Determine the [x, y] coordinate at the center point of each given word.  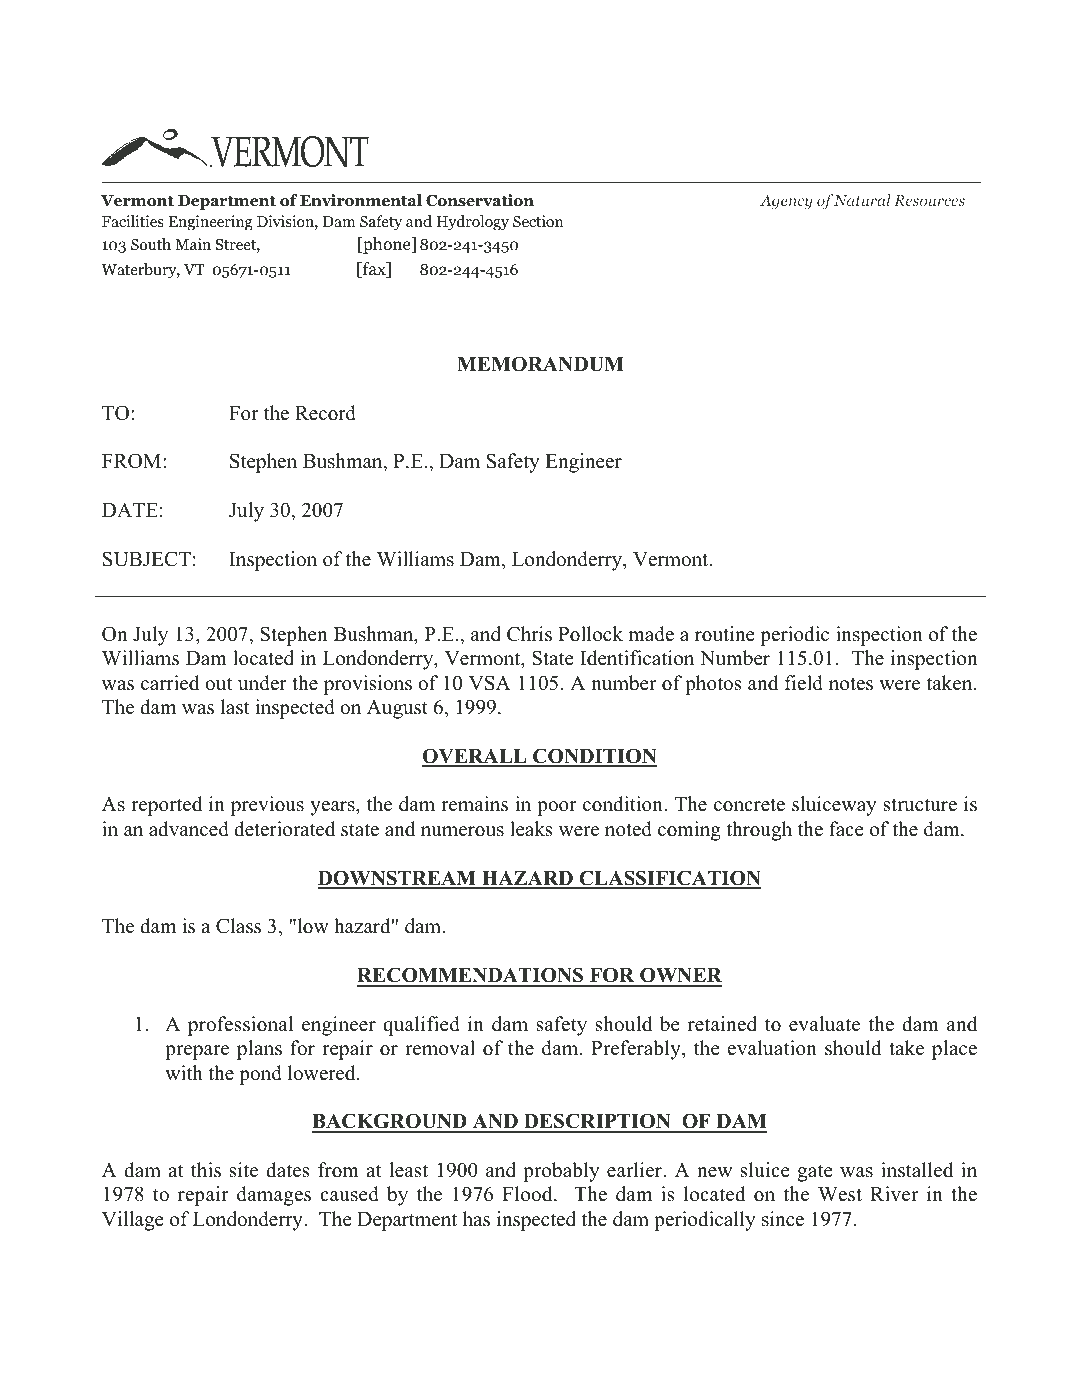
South [151, 244]
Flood [528, 1194]
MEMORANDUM [540, 364]
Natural [862, 200]
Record [325, 413]
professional [240, 1026]
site [244, 1170]
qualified [421, 1026]
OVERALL [475, 757]
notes [851, 684]
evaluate [824, 1024]
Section [538, 221]
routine [725, 634]
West [840, 1194]
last [235, 707]
